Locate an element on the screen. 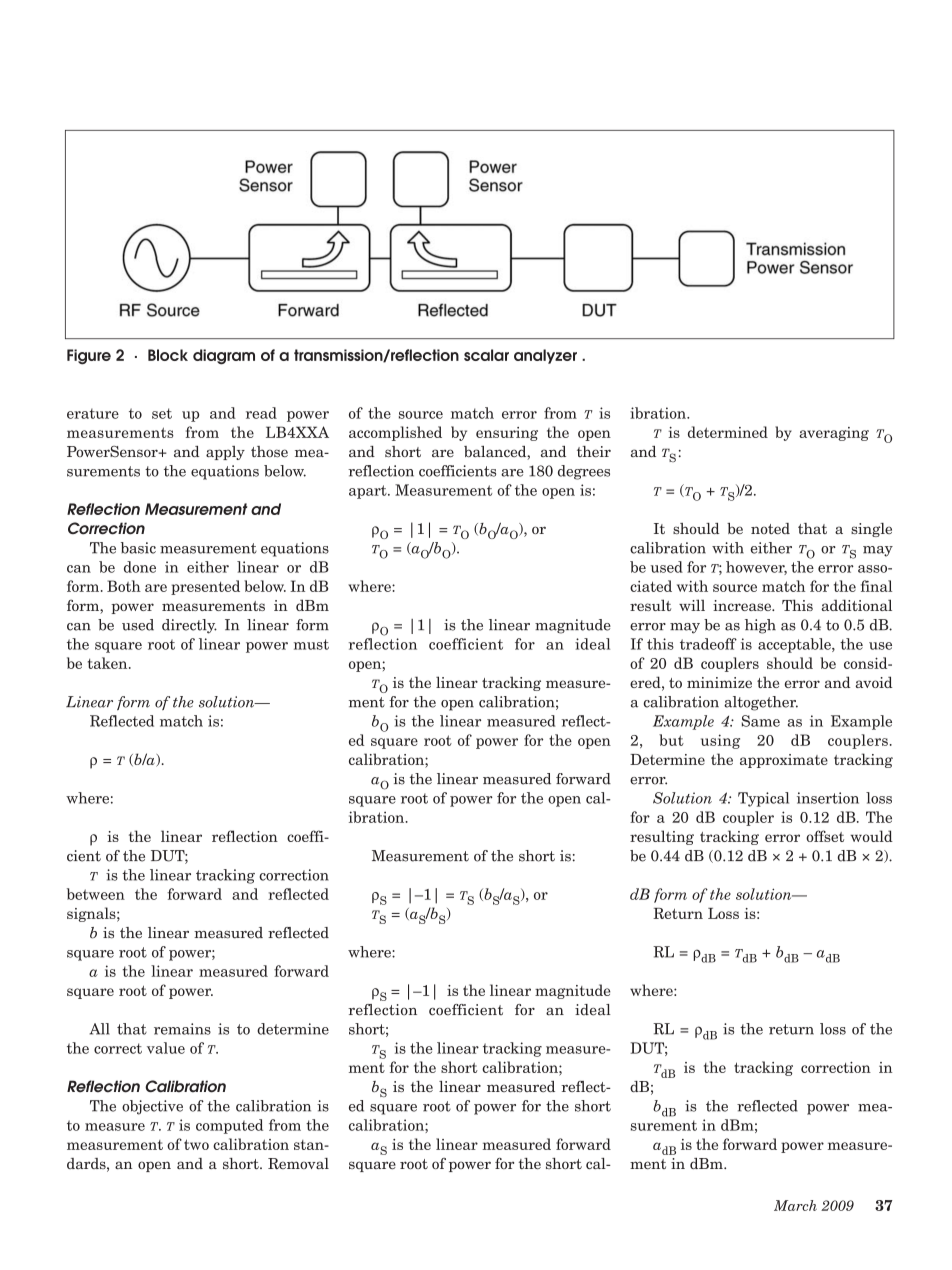 This screenshot has width=952, height=1270. between is located at coordinates (96, 894).
